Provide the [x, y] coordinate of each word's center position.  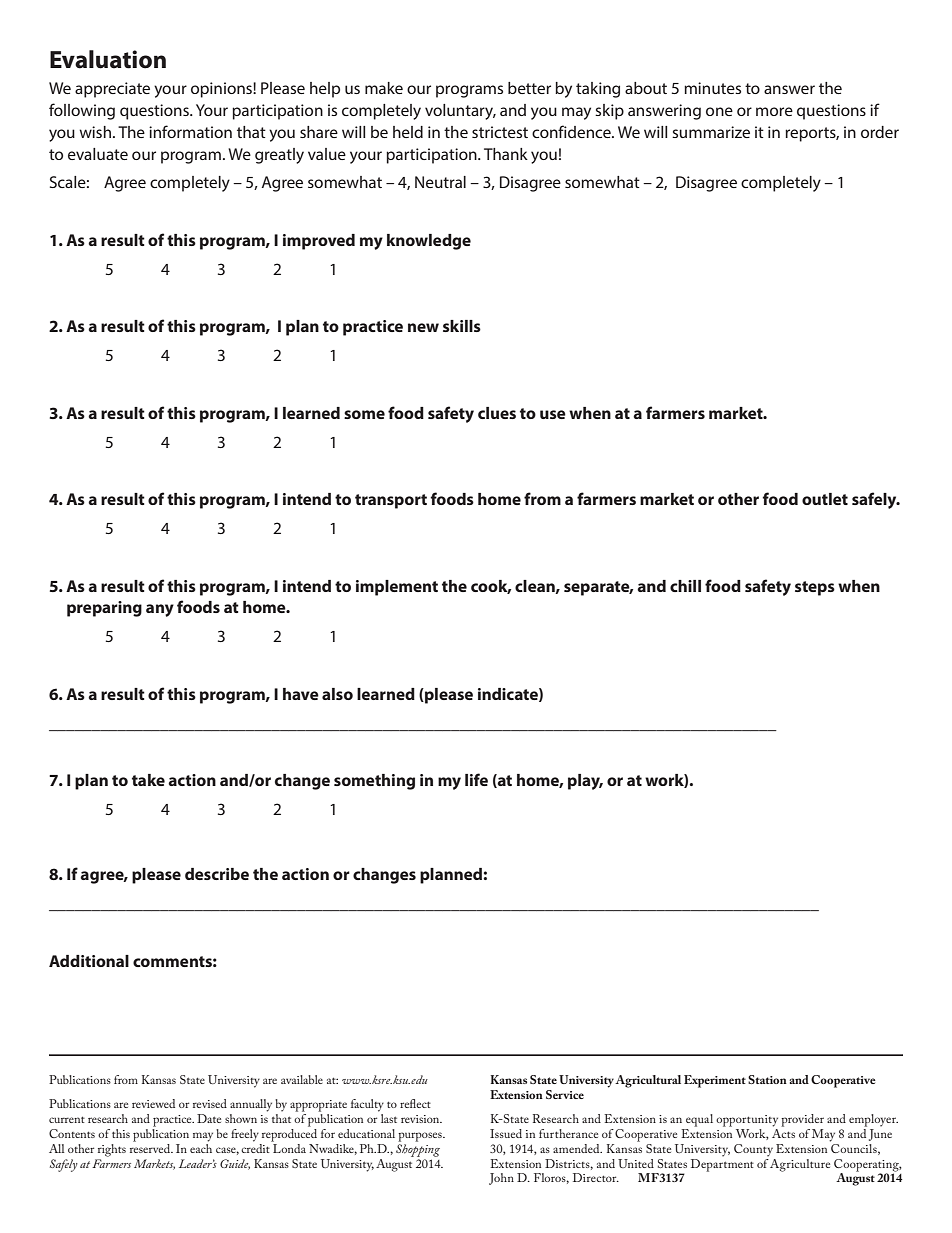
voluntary [460, 112]
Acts [783, 1132]
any [160, 610]
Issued [506, 1133]
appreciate [112, 90]
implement [397, 588]
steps [815, 588]
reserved [151, 1147]
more [774, 111]
